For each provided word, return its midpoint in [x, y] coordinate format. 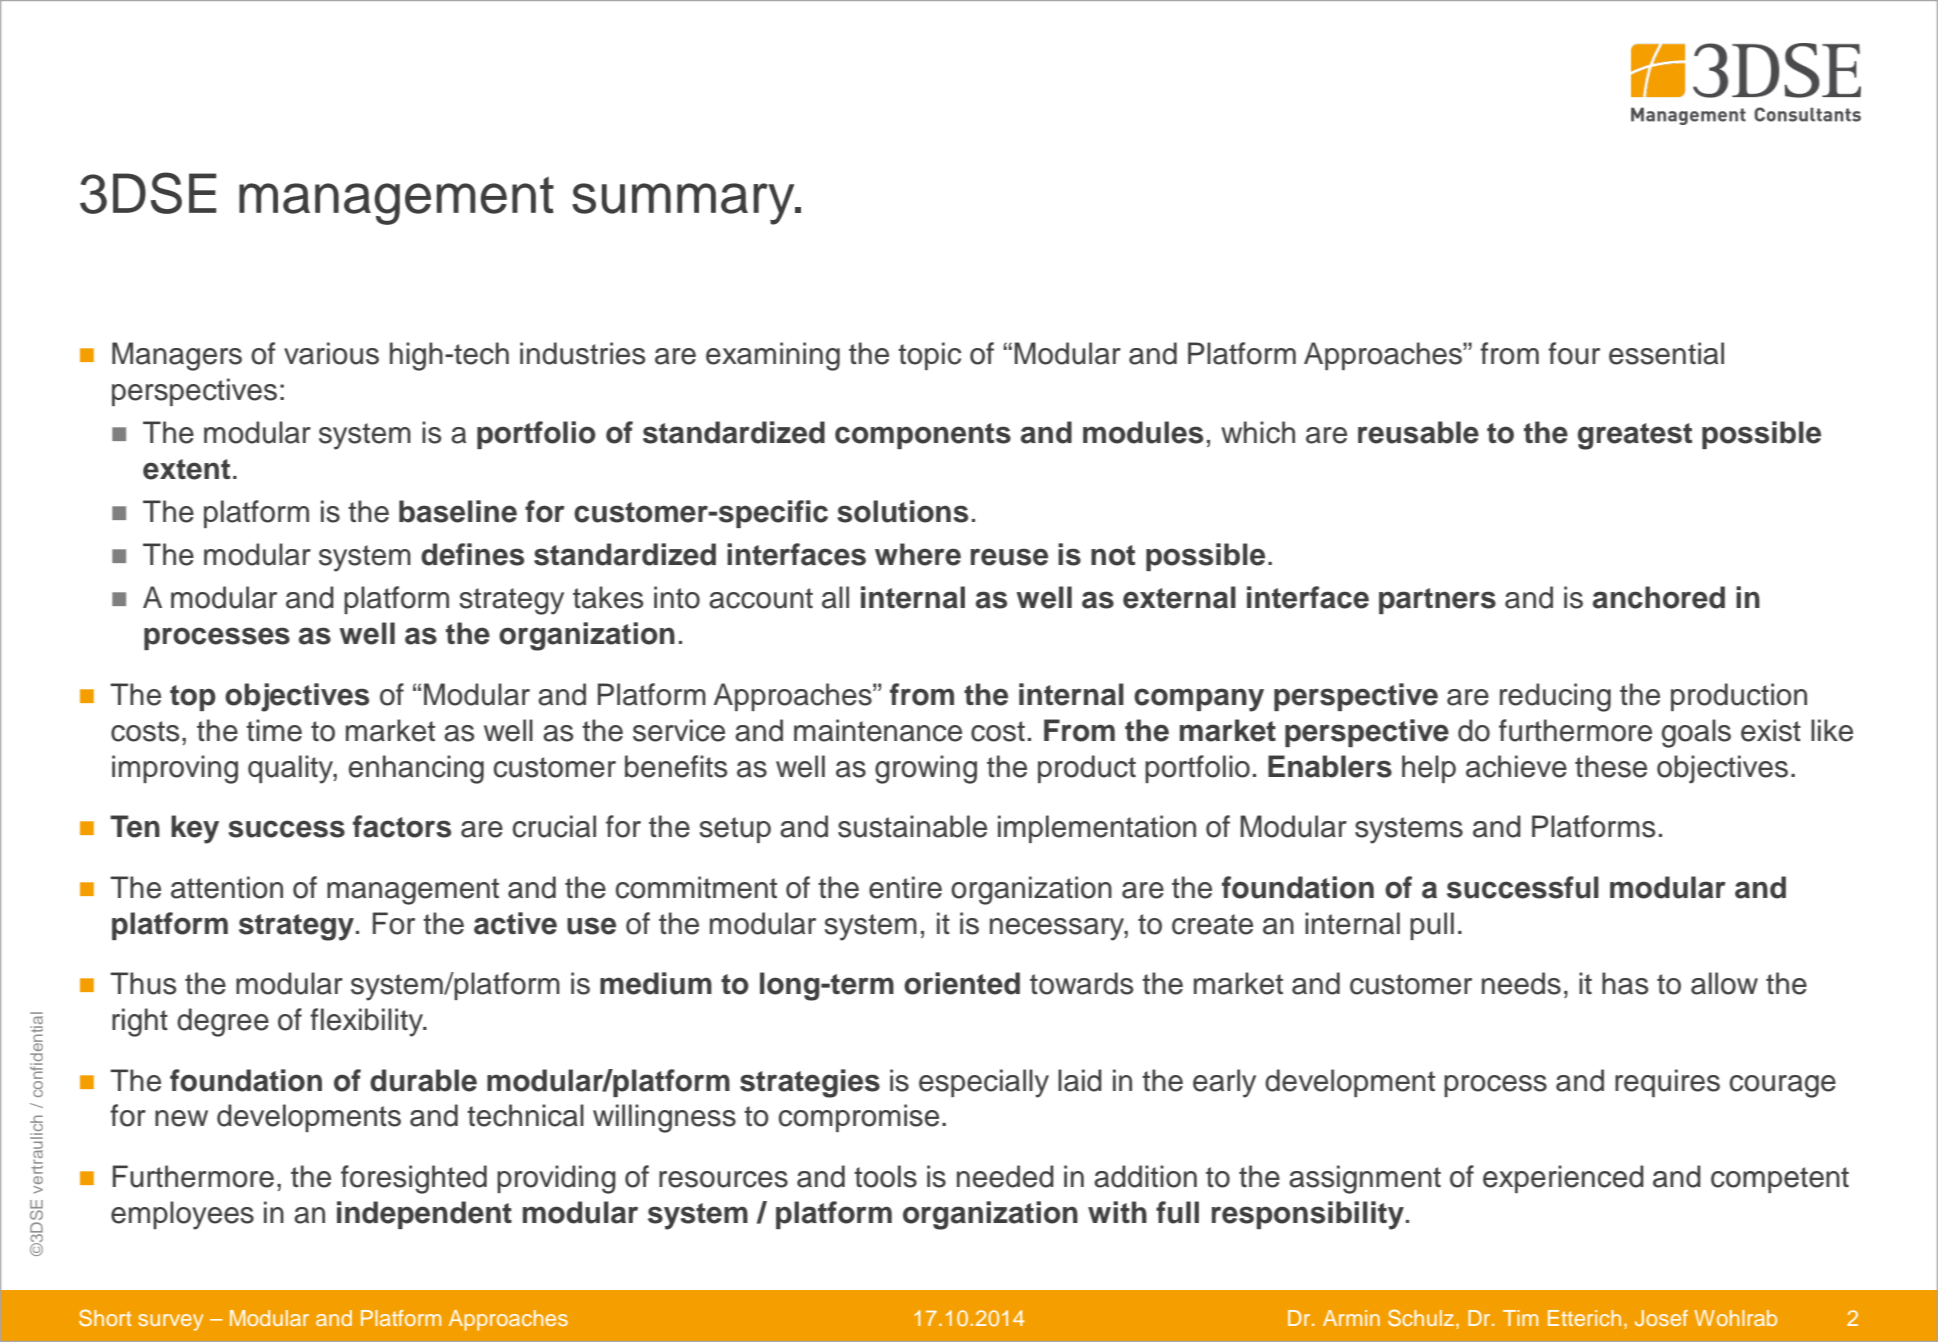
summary [684, 204]
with [1117, 1212]
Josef [1661, 1318]
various [331, 353]
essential [1666, 353]
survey [170, 1322]
